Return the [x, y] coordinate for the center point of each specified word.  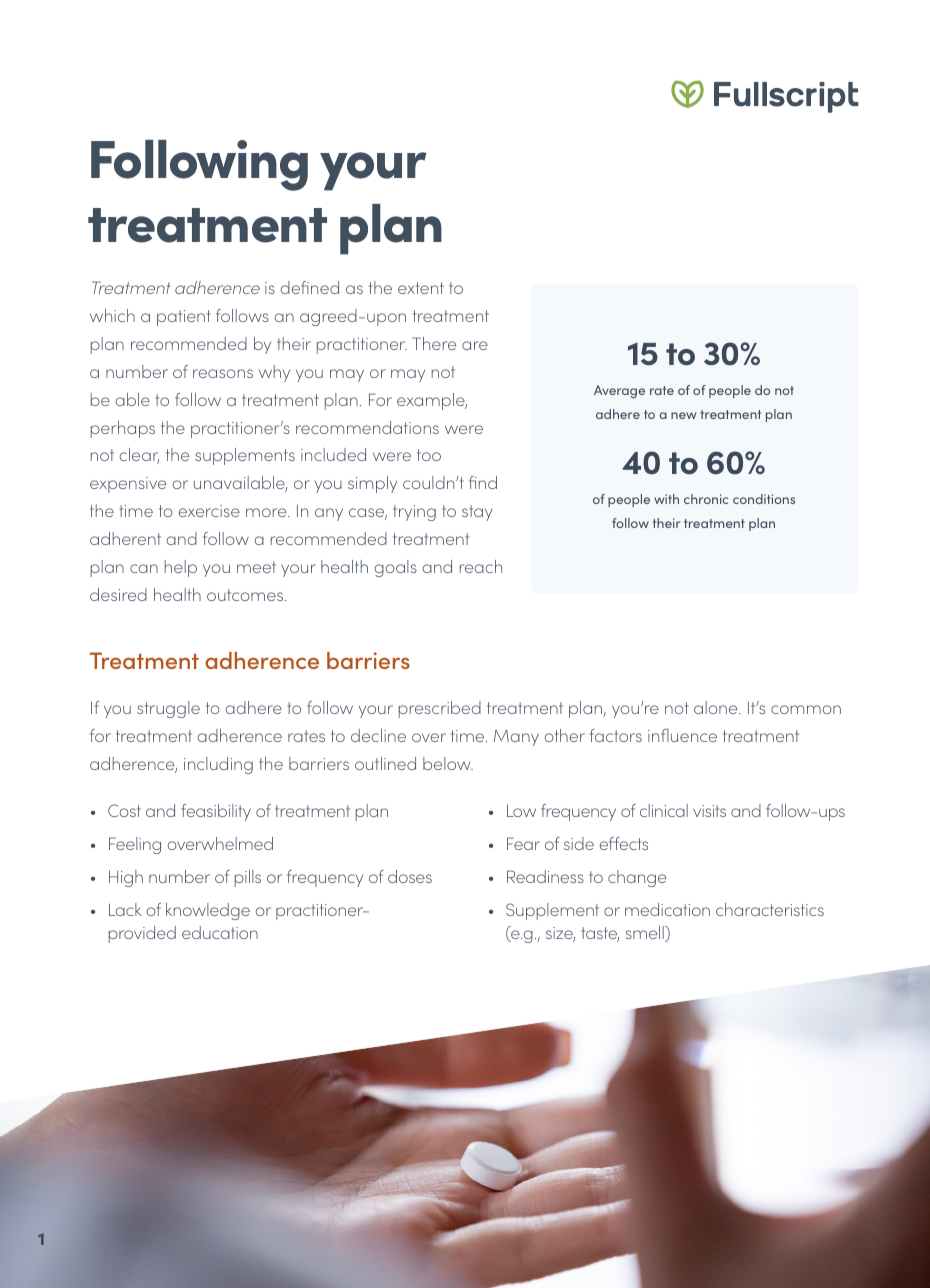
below [448, 763]
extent [421, 288]
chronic [706, 499]
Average [619, 391]
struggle [168, 709]
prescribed [440, 709]
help [181, 568]
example [432, 401]
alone [717, 707]
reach [481, 566]
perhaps [123, 429]
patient [184, 318]
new [683, 415]
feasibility [216, 812]
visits [709, 811]
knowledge [208, 911]
